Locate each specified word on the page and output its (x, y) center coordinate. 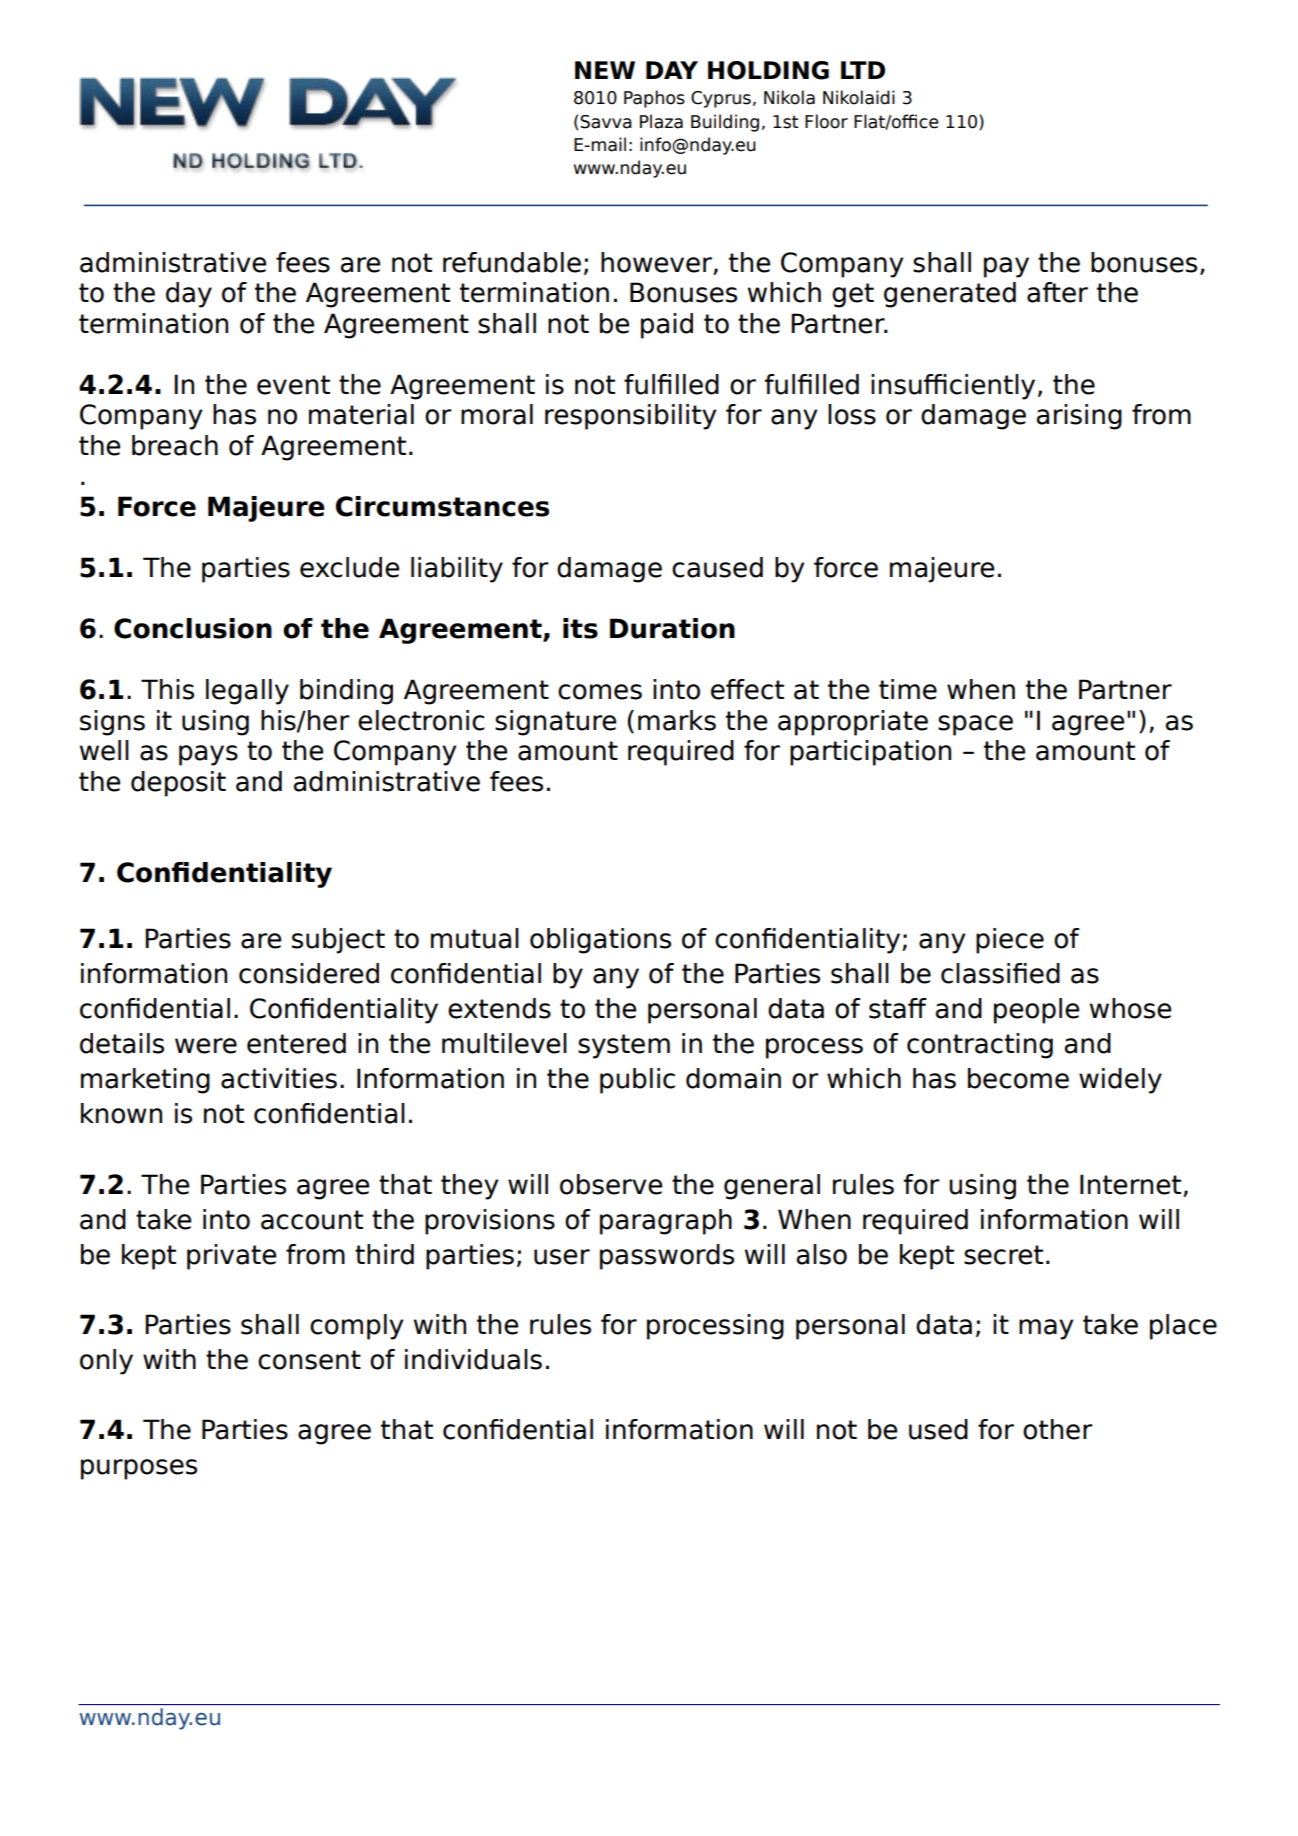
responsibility (630, 417)
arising (1079, 417)
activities (279, 1078)
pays (208, 755)
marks (677, 720)
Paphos (654, 99)
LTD (863, 70)
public (637, 1081)
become (1018, 1078)
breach (175, 445)
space (975, 725)
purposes (139, 1469)
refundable (512, 262)
